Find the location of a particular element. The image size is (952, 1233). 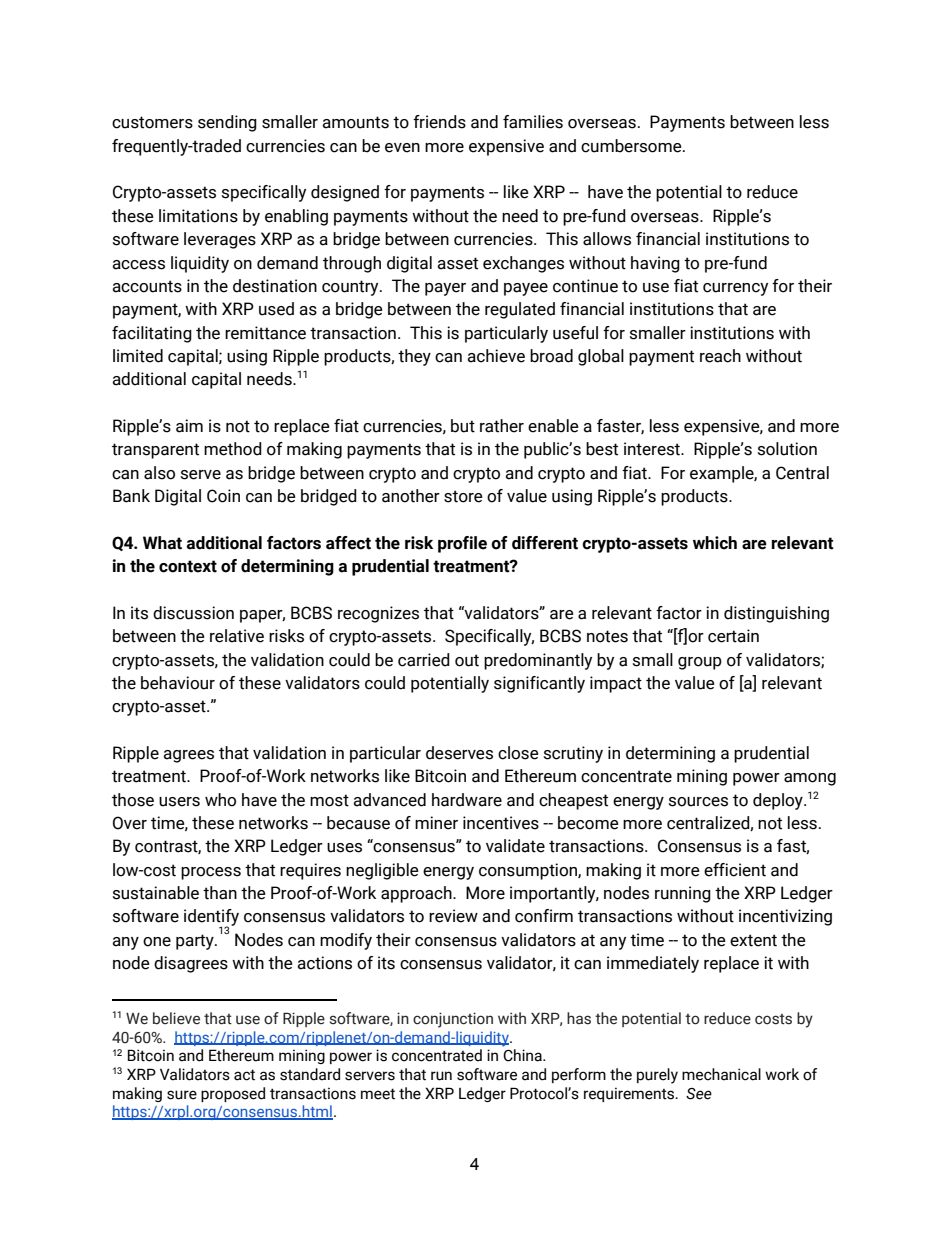

proposed is located at coordinates (233, 1094).
